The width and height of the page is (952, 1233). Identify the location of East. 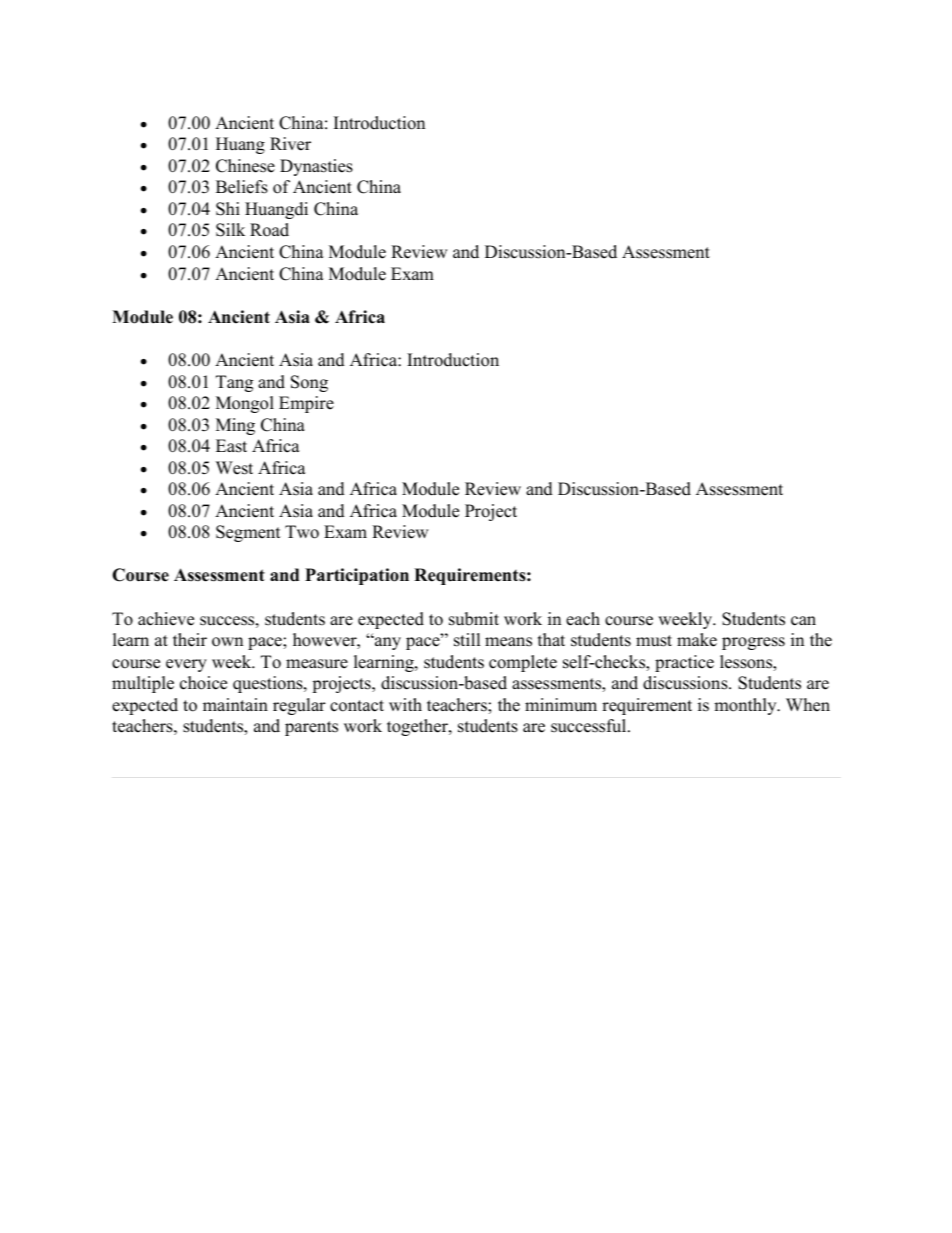
(231, 446).
